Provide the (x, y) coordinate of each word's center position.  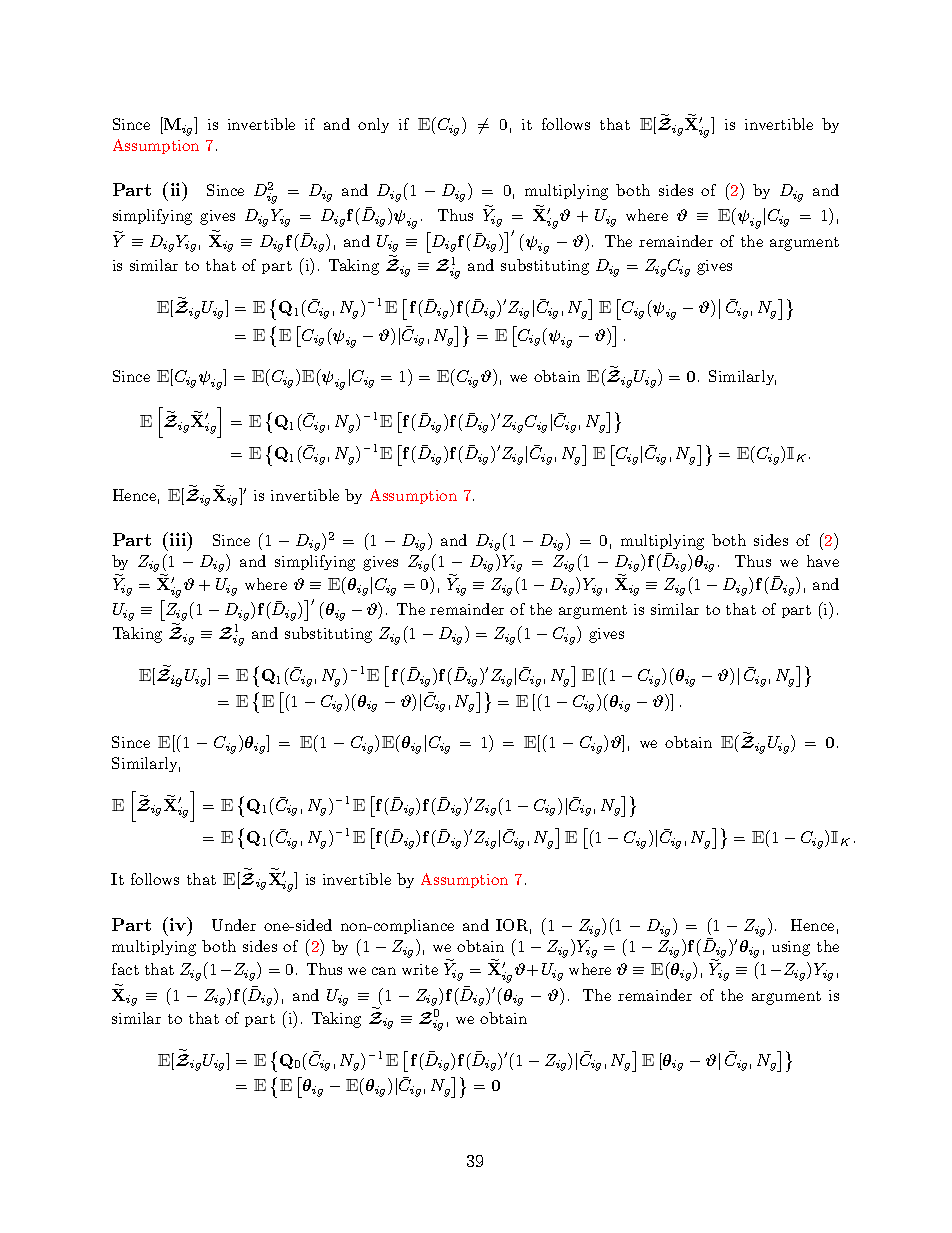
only (373, 125)
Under (234, 925)
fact (125, 969)
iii (179, 539)
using (791, 948)
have (823, 561)
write (420, 969)
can (384, 971)
